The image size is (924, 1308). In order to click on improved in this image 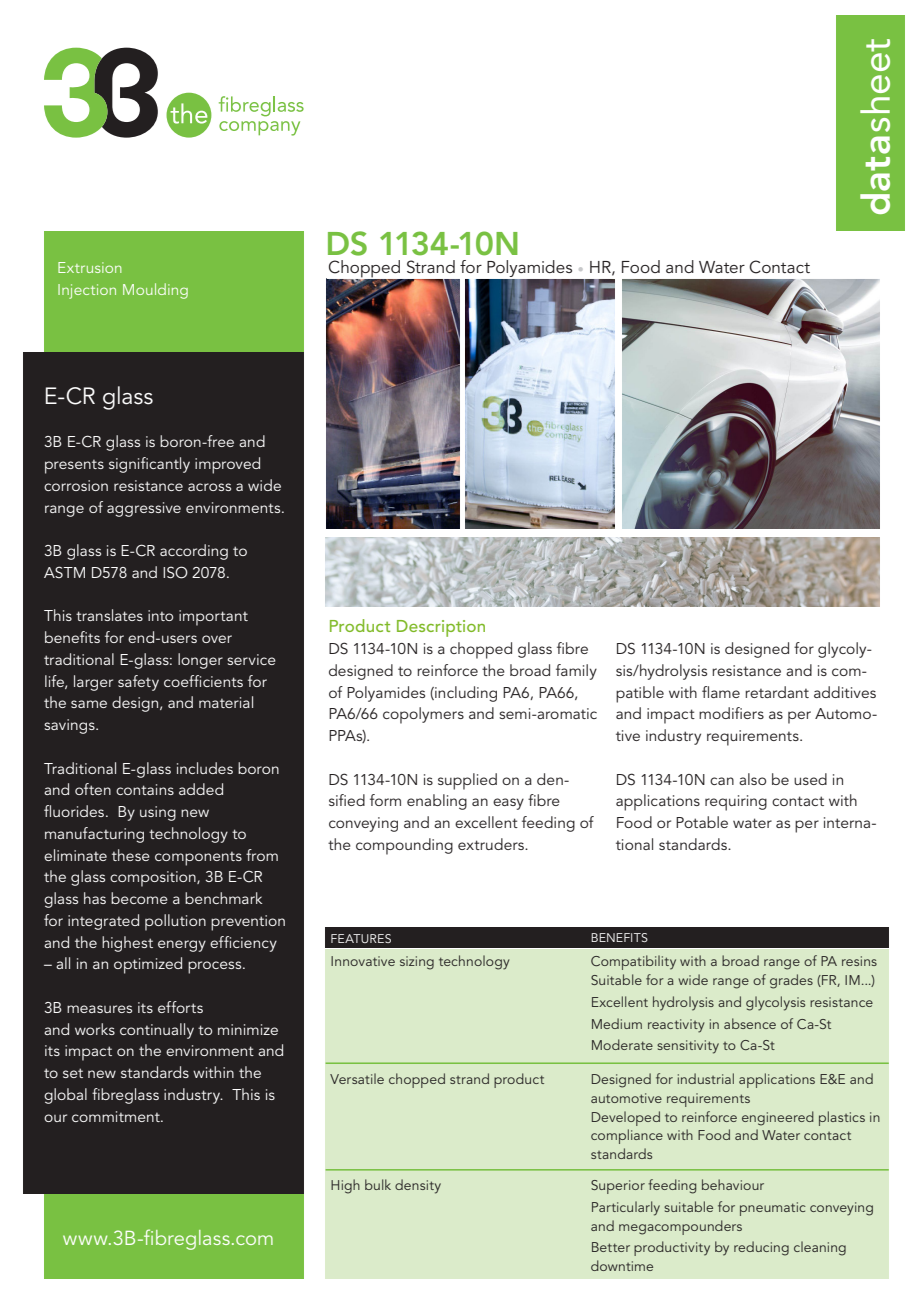, I will do `click(227, 465)`.
